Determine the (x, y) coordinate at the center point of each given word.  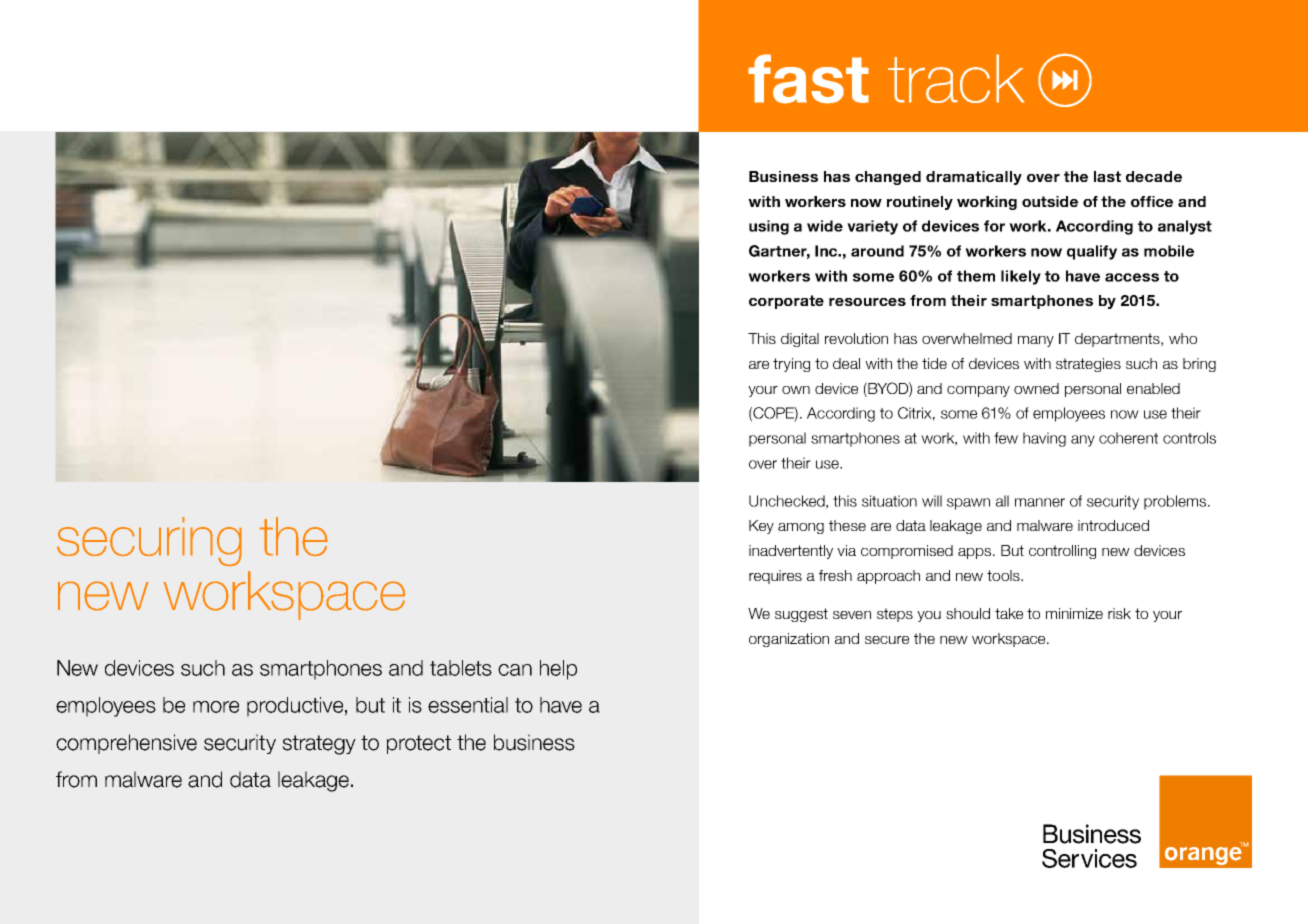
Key (761, 527)
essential (468, 705)
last (1107, 176)
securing (149, 542)
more (216, 707)
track (956, 78)
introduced (1113, 525)
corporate (786, 302)
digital (800, 340)
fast (808, 79)
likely (1021, 277)
